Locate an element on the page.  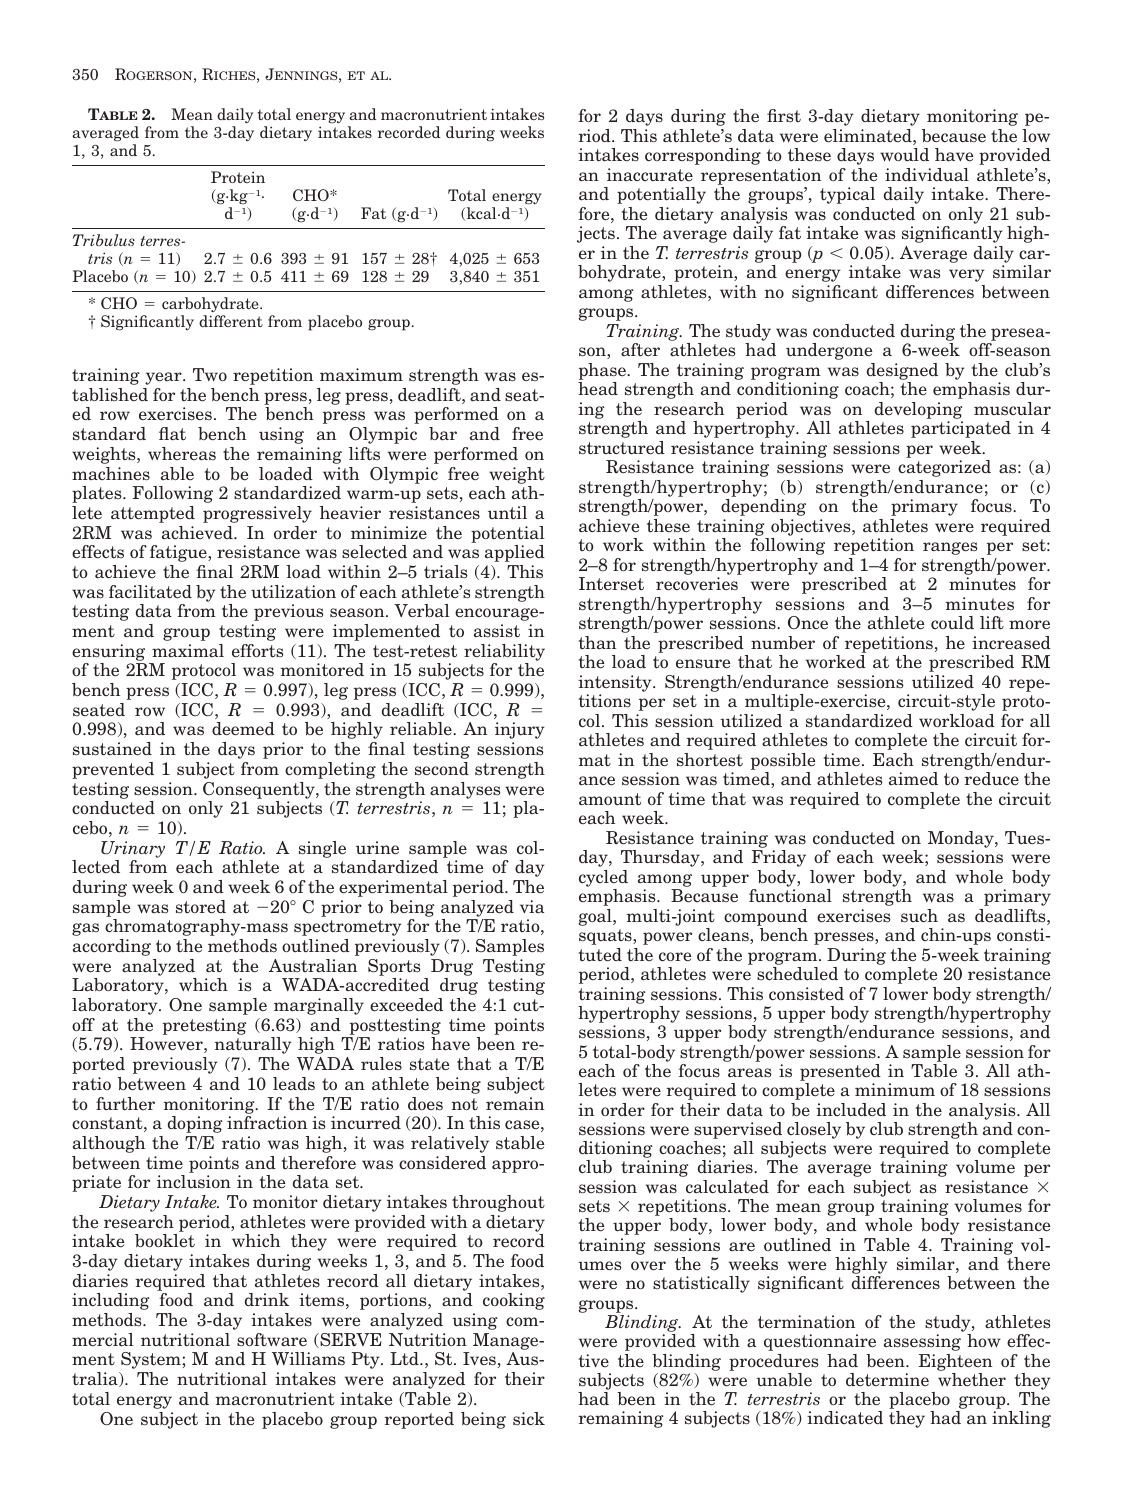
sick is located at coordinates (529, 1419).
